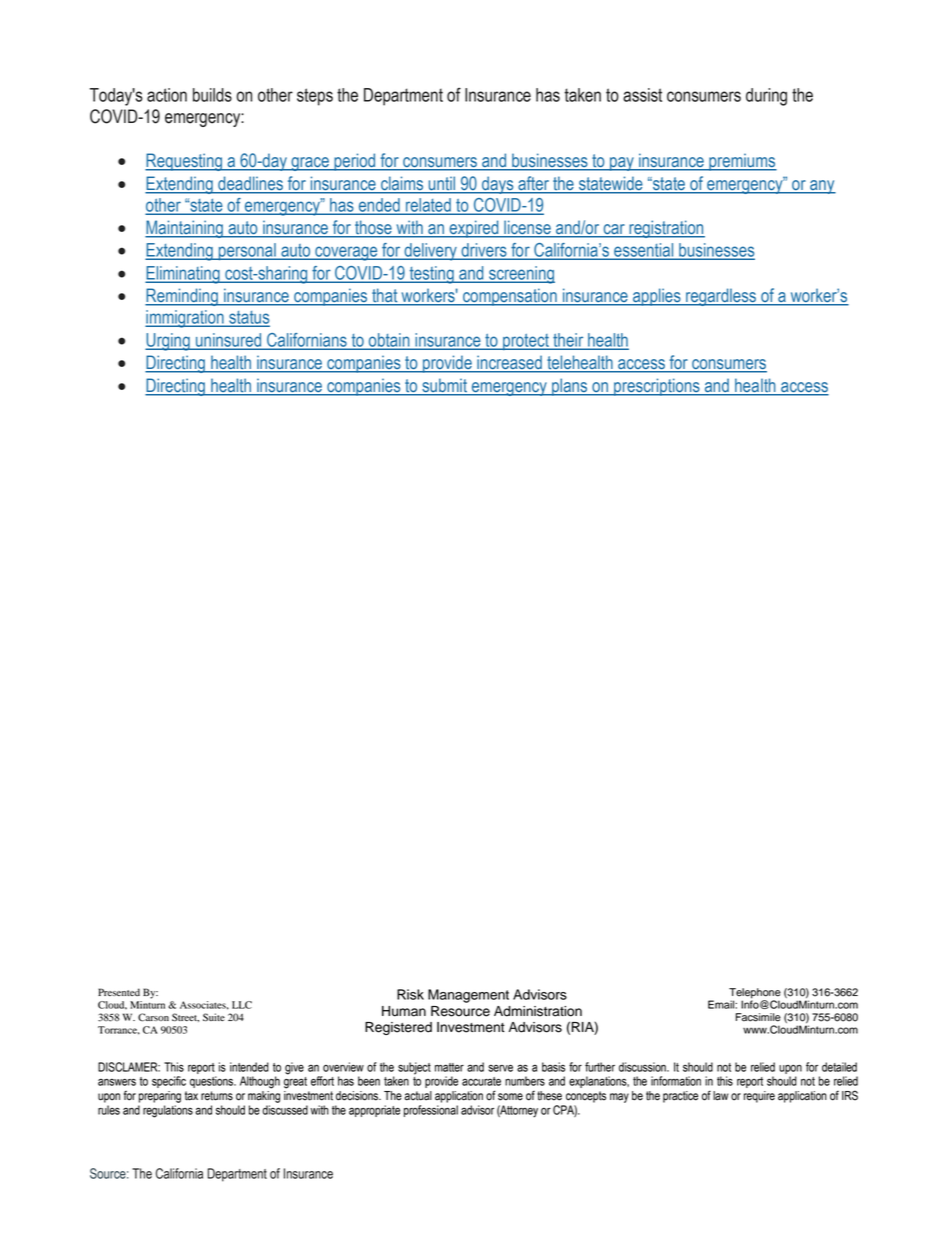 The height and width of the screenshot is (1233, 952). What do you see at coordinates (119, 992) in the screenshot?
I see `Presented` at bounding box center [119, 992].
